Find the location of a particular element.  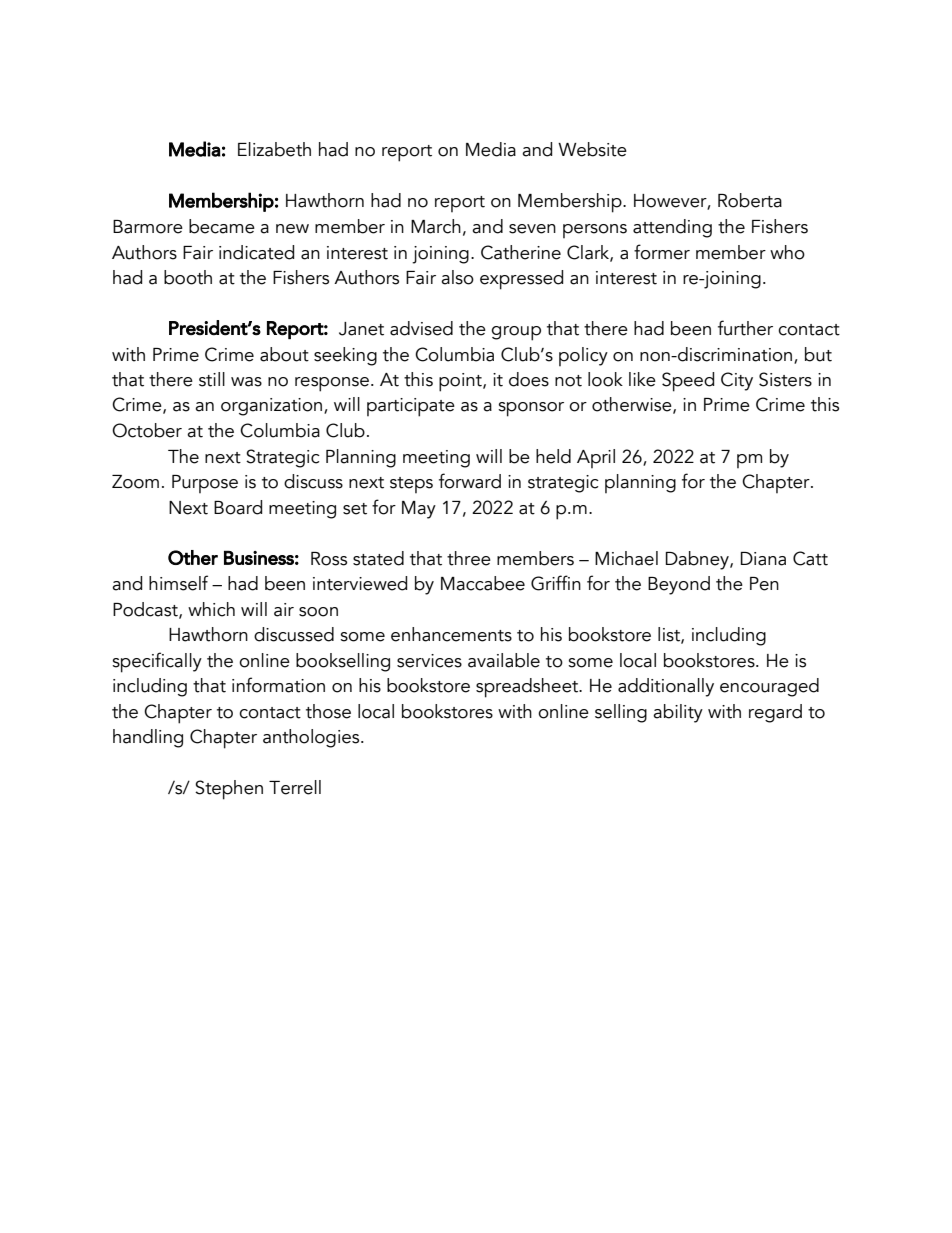

group is located at coordinates (516, 333).
